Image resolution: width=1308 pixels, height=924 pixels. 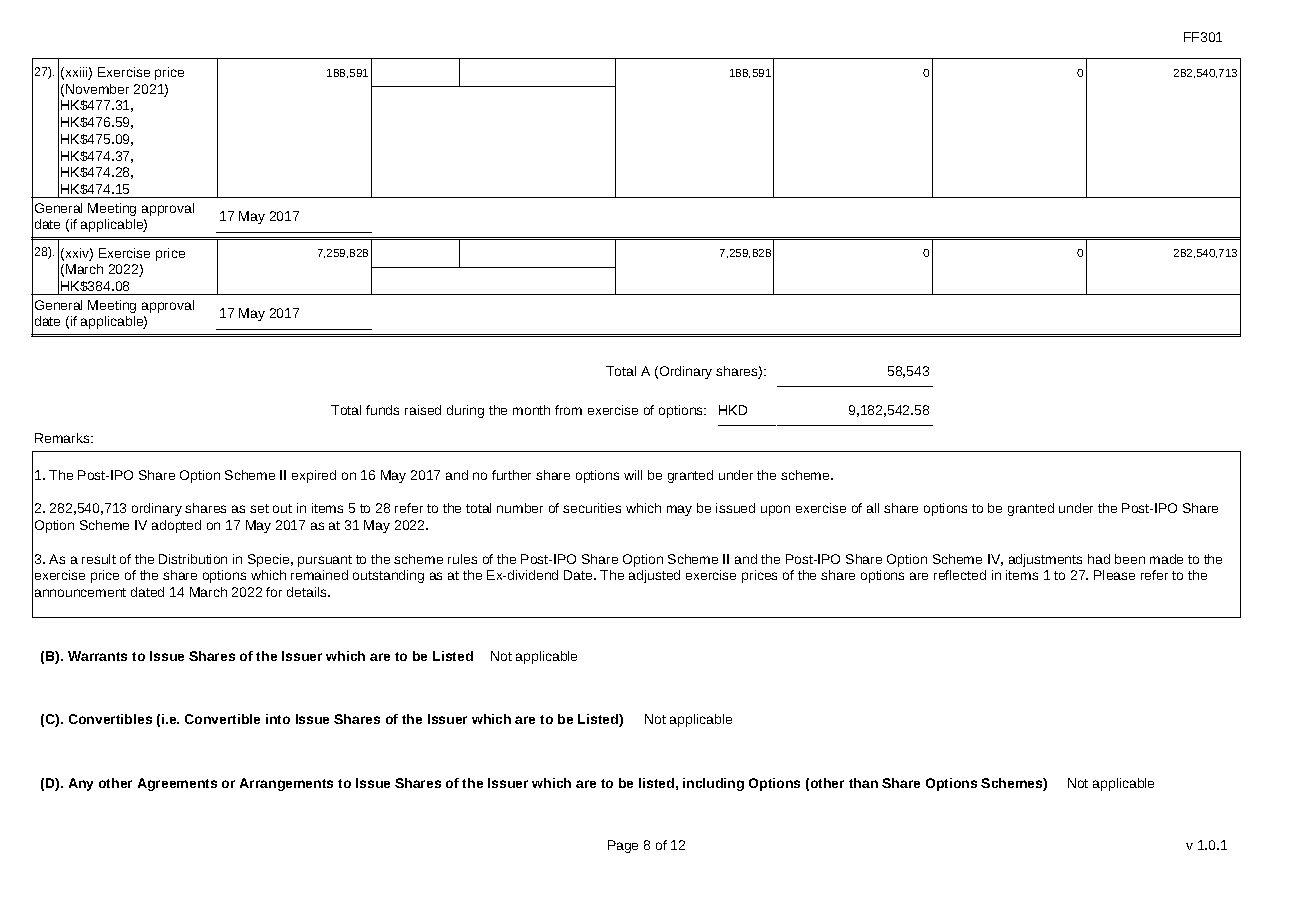 What do you see at coordinates (873, 508) in the screenshot?
I see `all` at bounding box center [873, 508].
